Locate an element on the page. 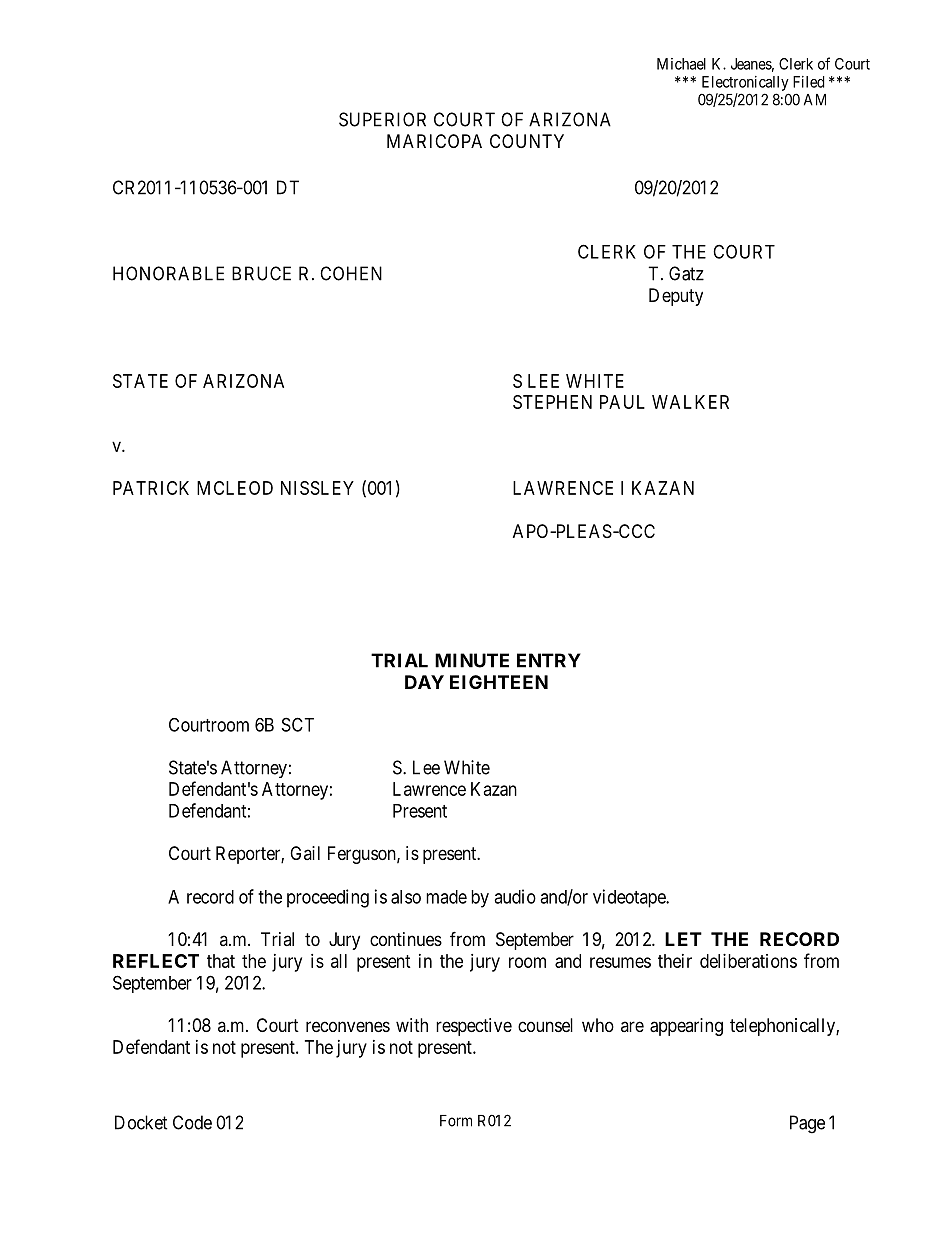  SUPERIOR is located at coordinates (382, 119).
